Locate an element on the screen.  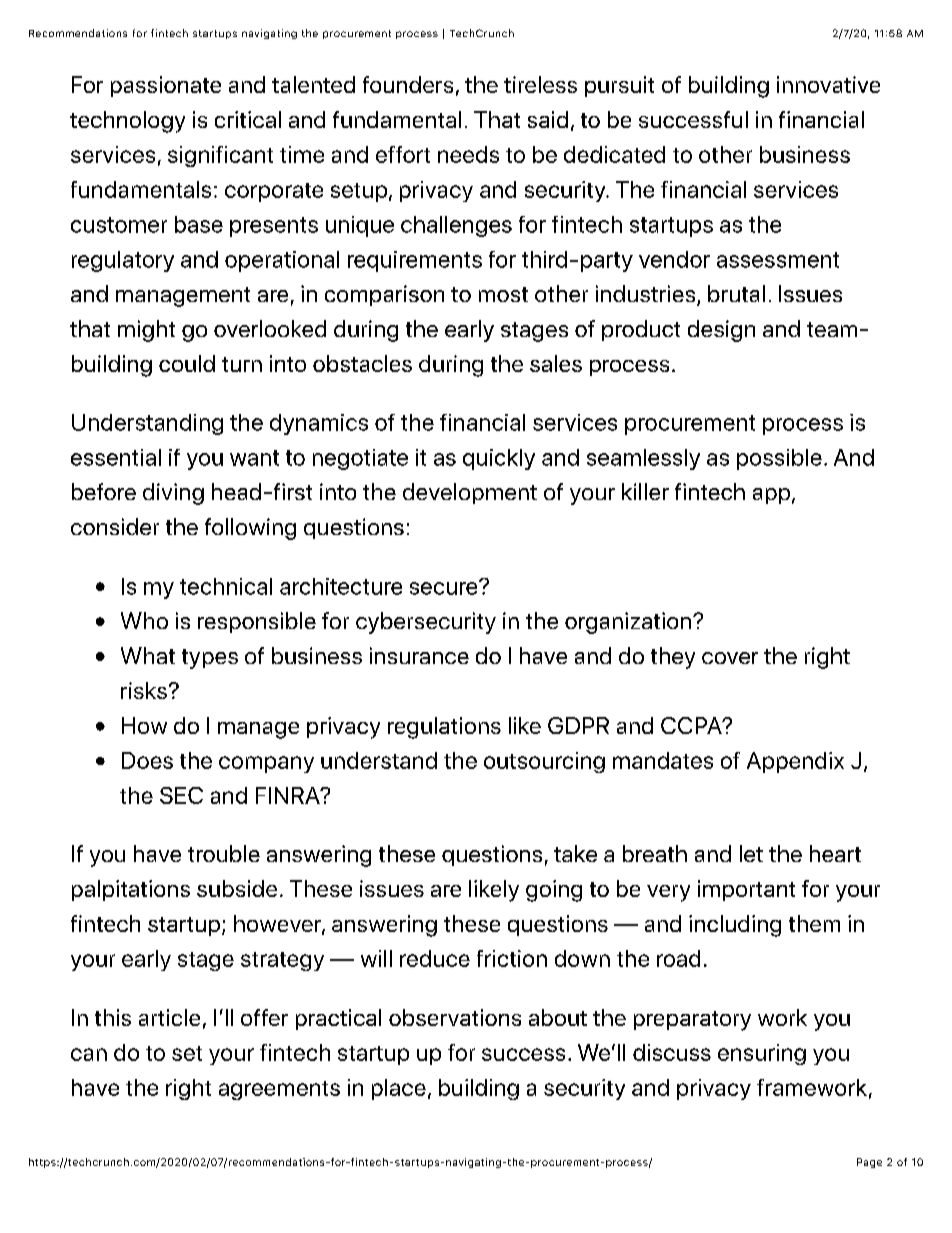
needs is located at coordinates (468, 154).
